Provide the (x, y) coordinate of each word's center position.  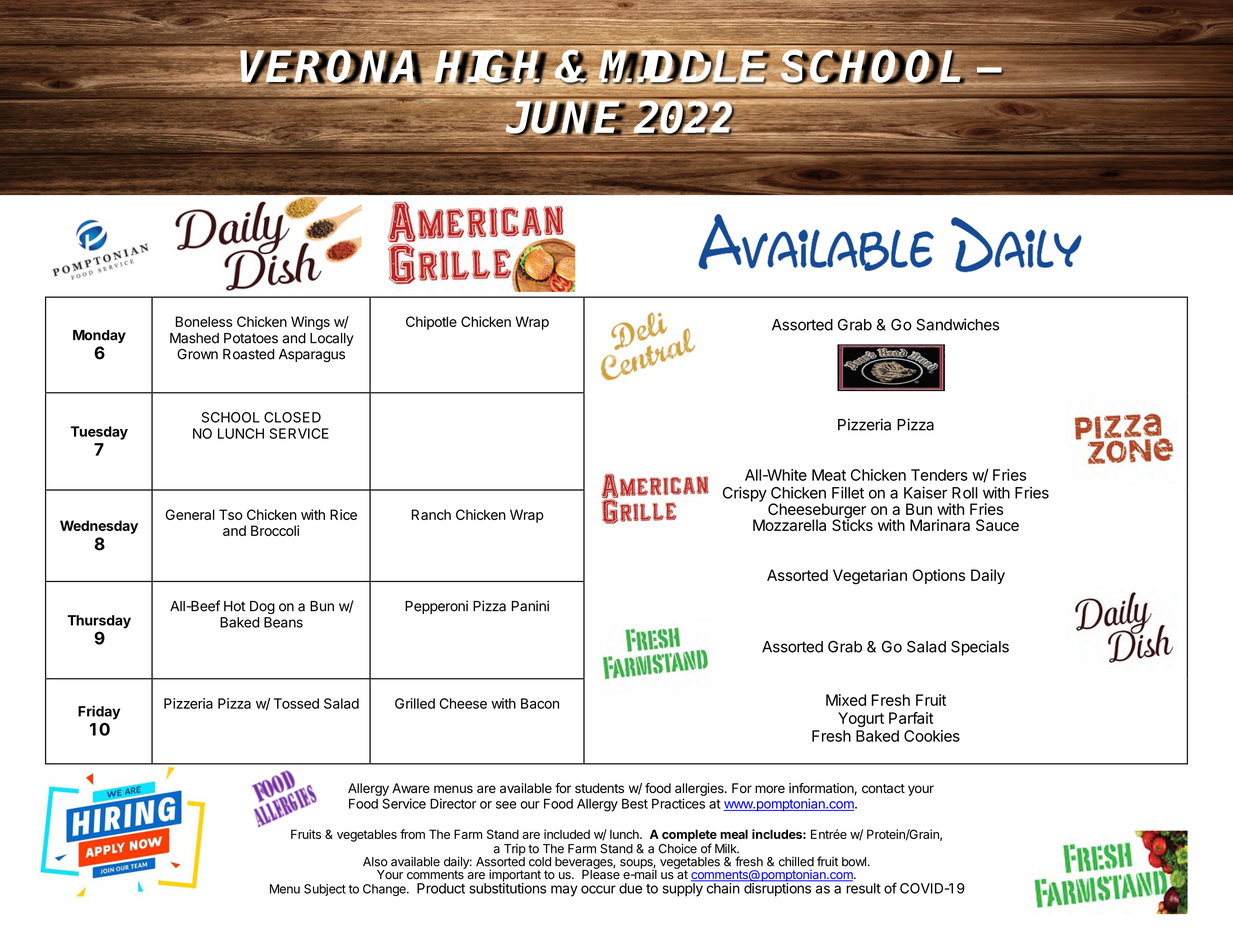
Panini (530, 606)
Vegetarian (870, 577)
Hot (234, 606)
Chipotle (431, 323)
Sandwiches (957, 324)
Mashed (194, 338)
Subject (325, 890)
